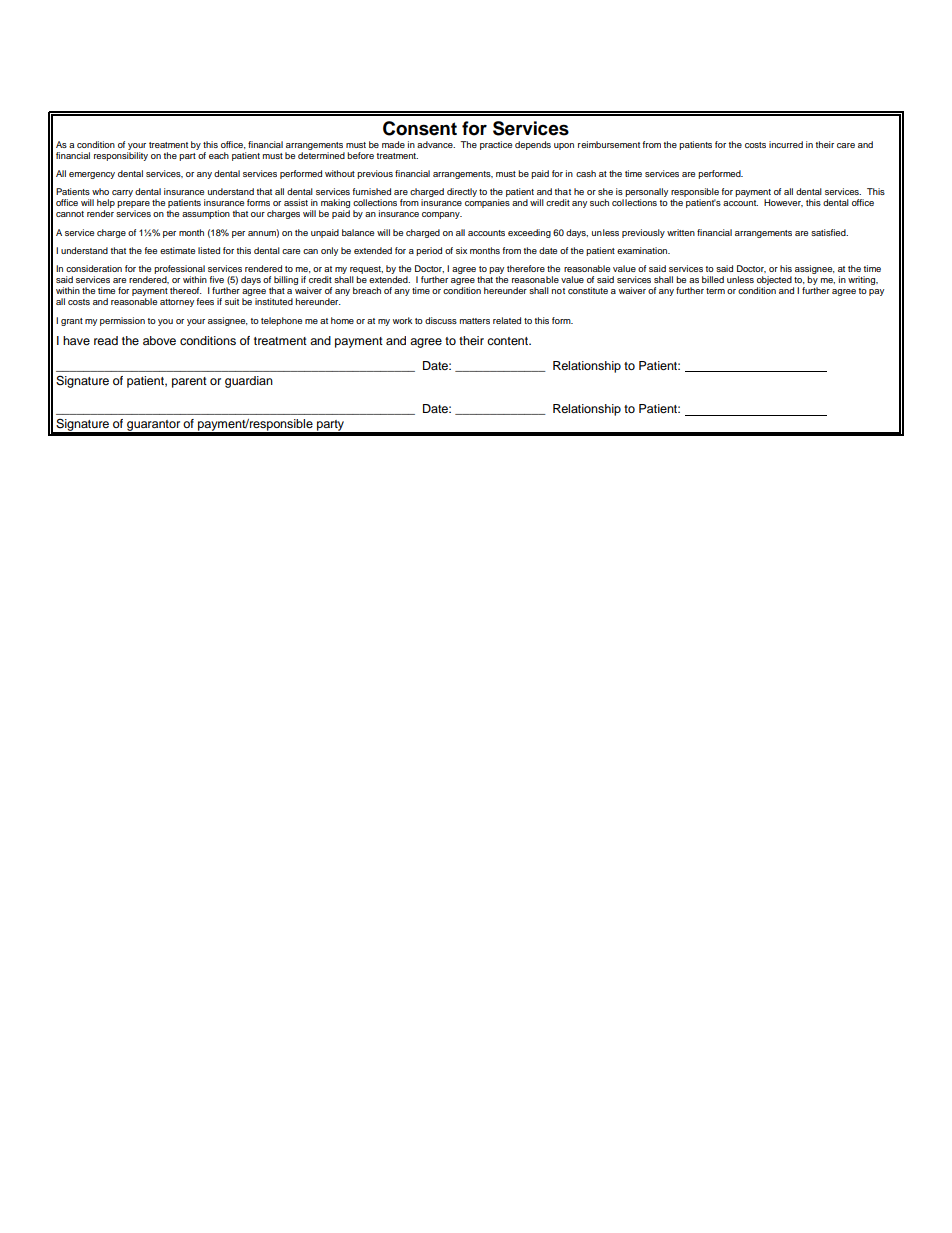 The height and width of the screenshot is (1233, 952). I want to click on estimate, so click(177, 250).
